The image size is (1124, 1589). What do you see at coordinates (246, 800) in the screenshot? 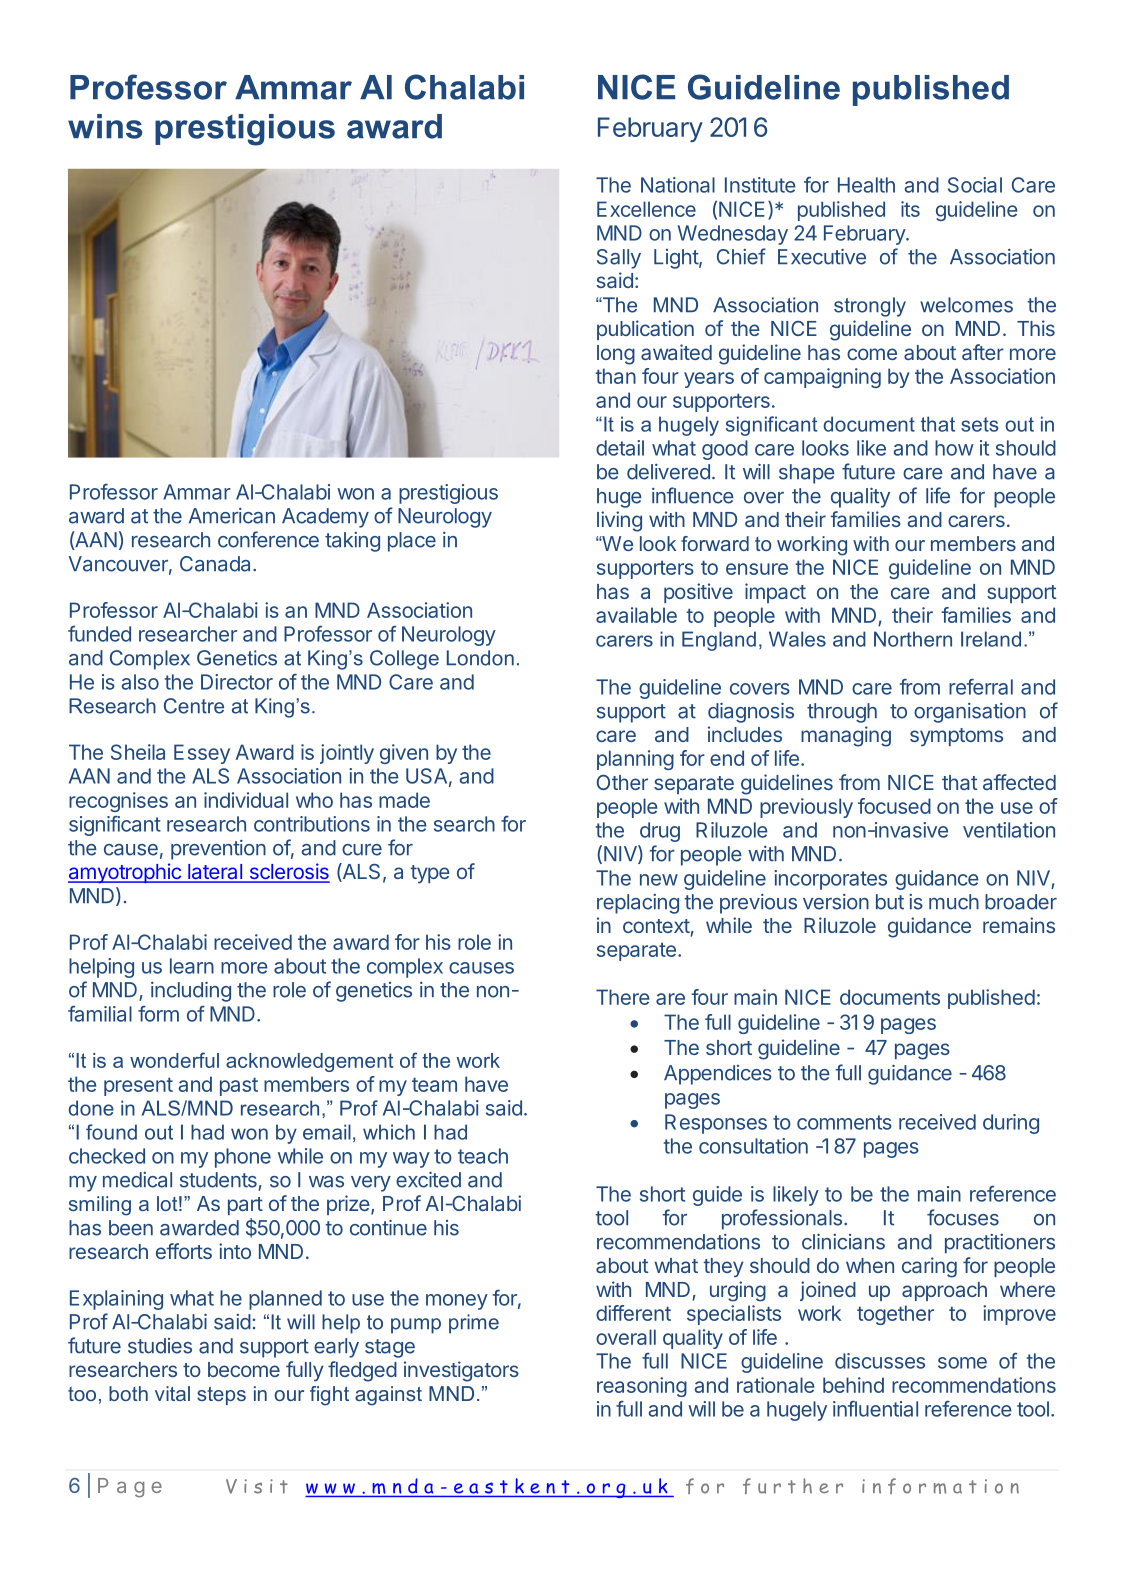
I see `individual` at bounding box center [246, 800].
